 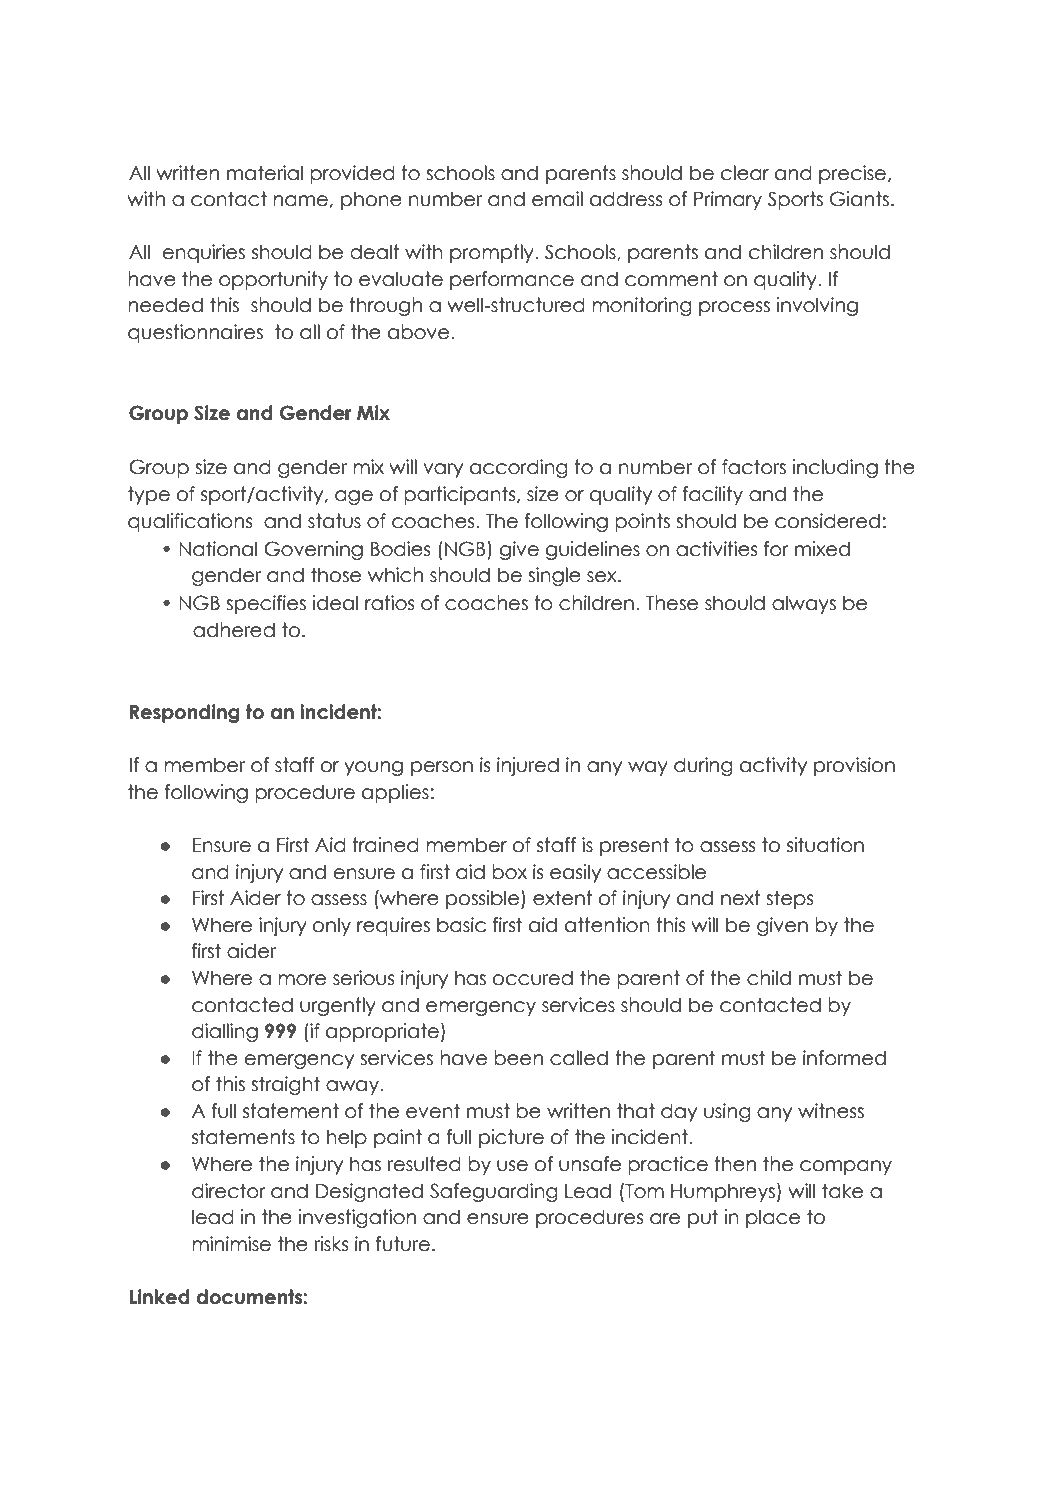 What do you see at coordinates (332, 926) in the document?
I see `only` at bounding box center [332, 926].
